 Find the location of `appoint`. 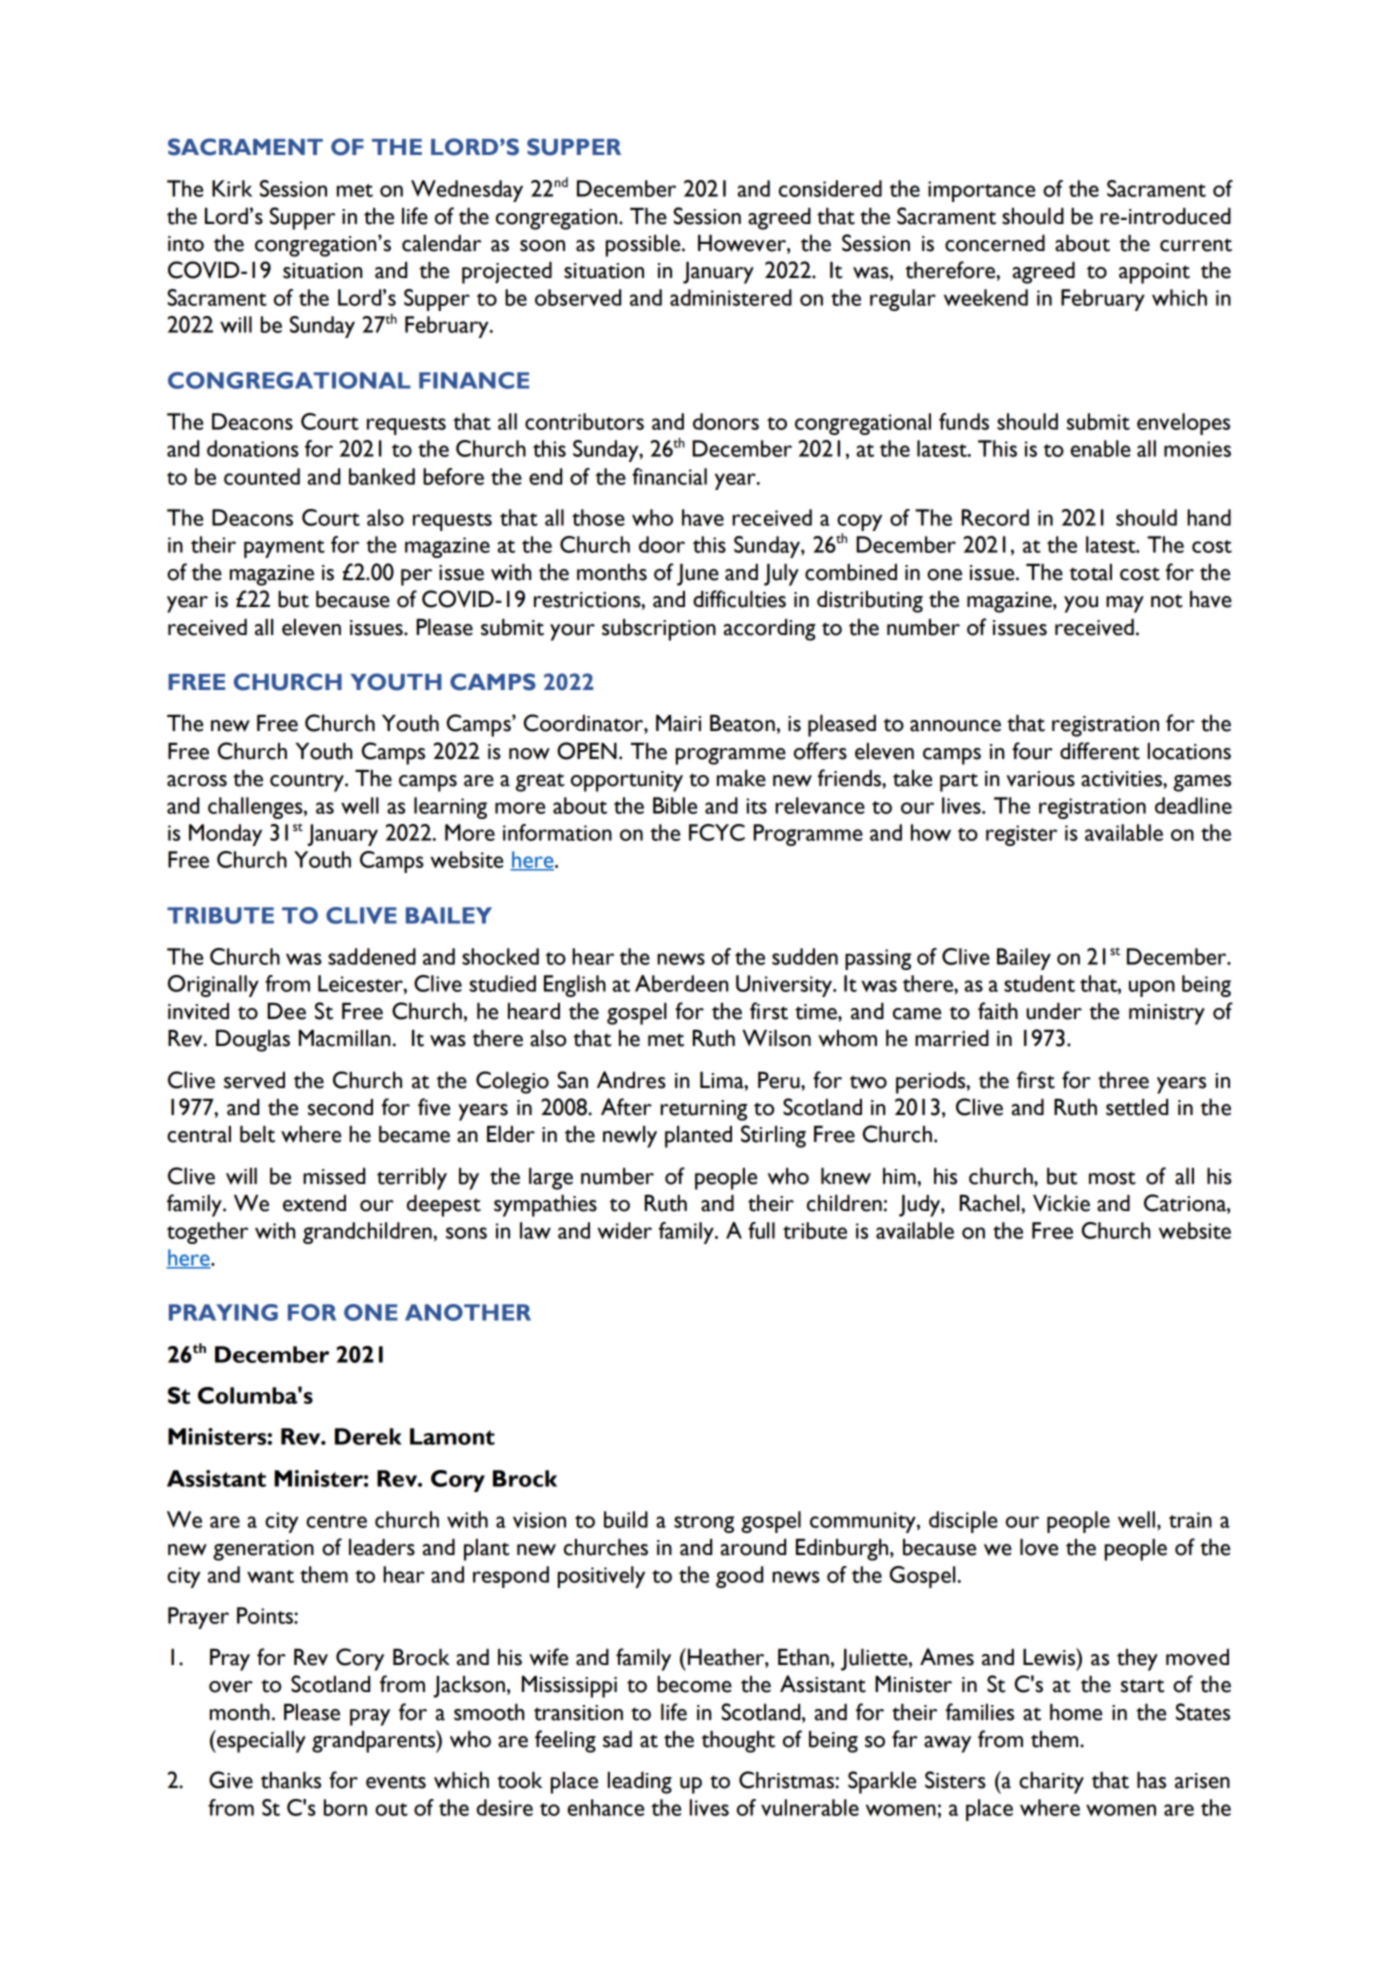

appoint is located at coordinates (1154, 273).
